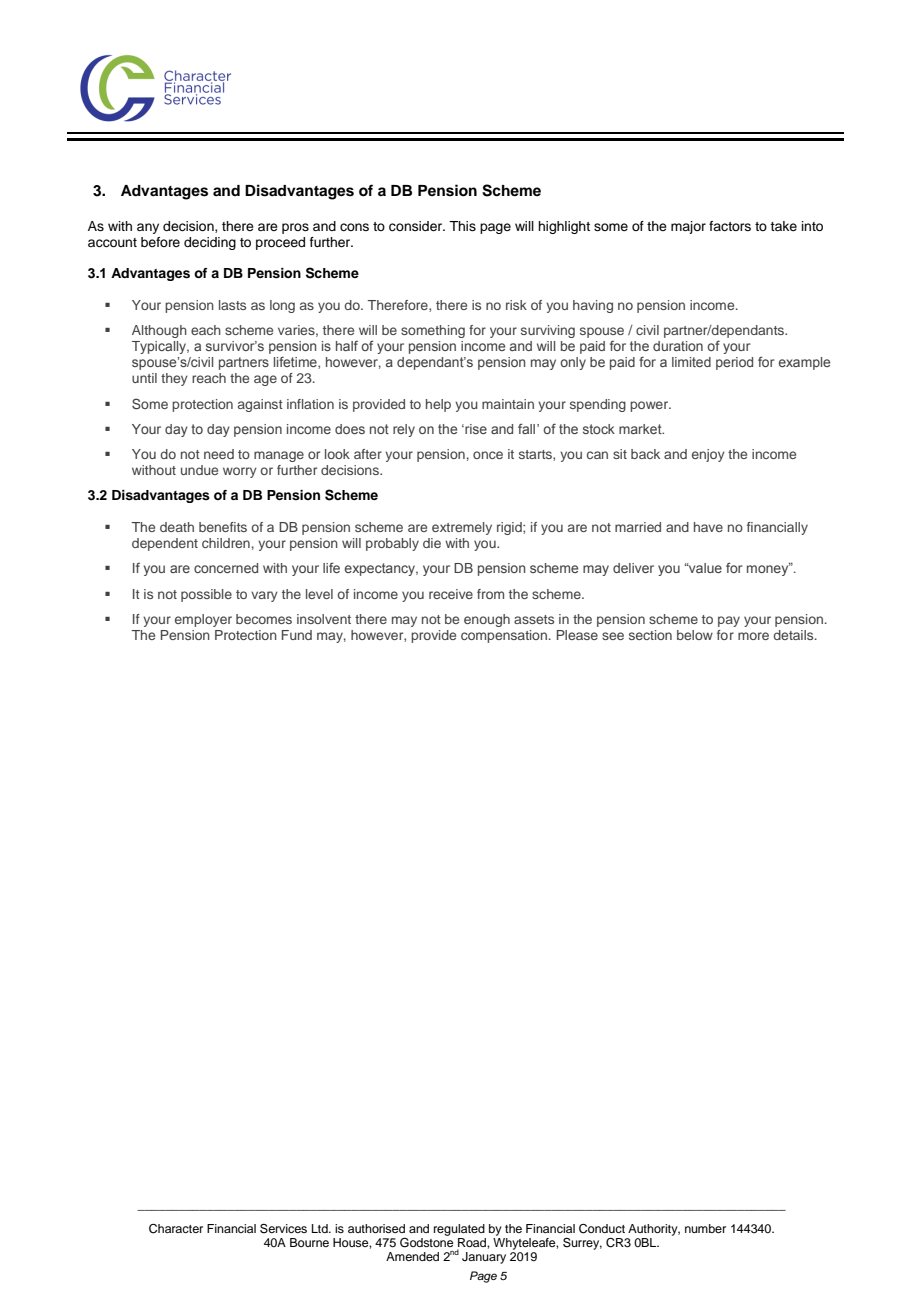 This image has width=924, height=1308. I want to click on deciding, so click(210, 243).
